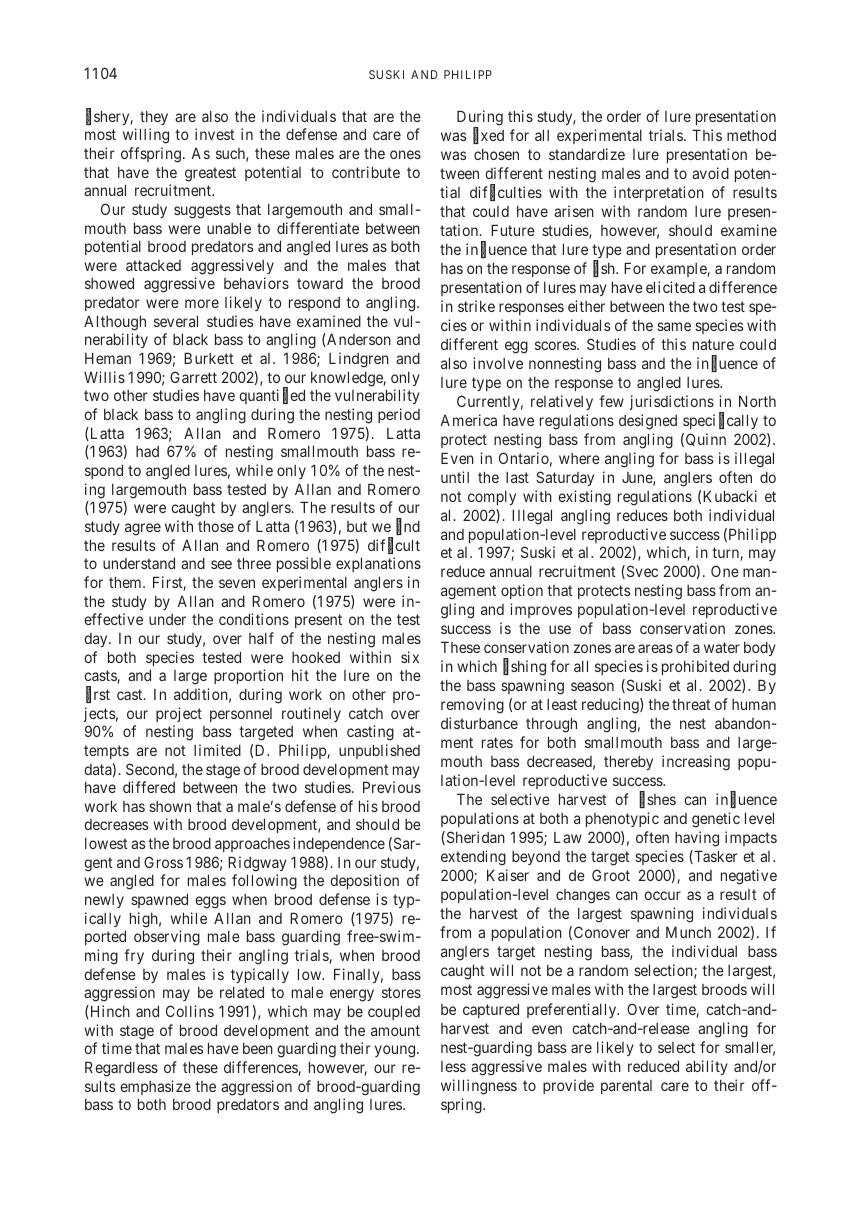 Image resolution: width=855 pixels, height=1221 pixels. Describe the element at coordinates (488, 136) in the screenshot. I see `fixed` at that location.
